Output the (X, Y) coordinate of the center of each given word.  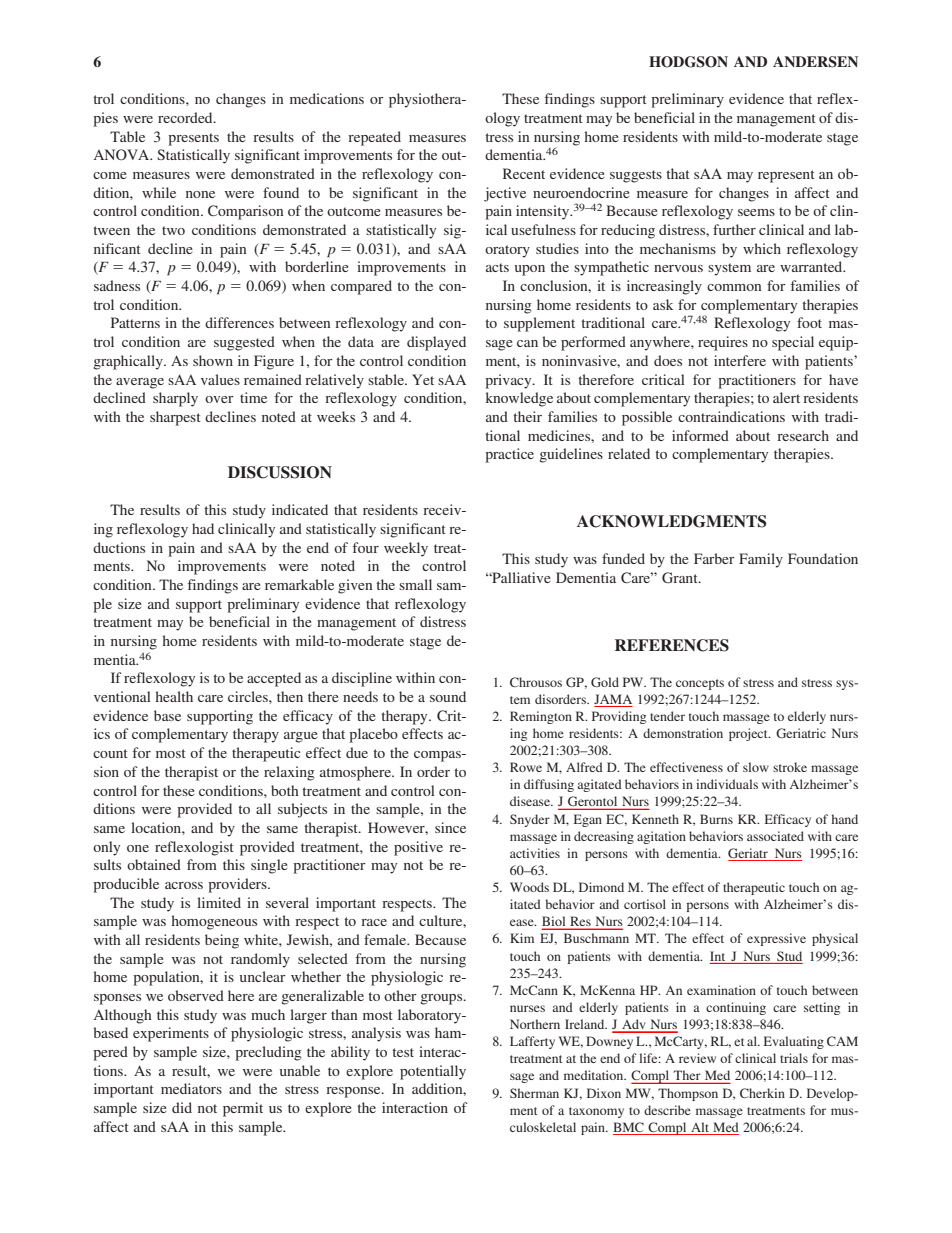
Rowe (526, 767)
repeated (374, 138)
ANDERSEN (815, 62)
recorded (186, 117)
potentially (433, 1072)
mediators (191, 1088)
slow (756, 767)
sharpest (175, 418)
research (803, 435)
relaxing (289, 773)
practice (509, 455)
